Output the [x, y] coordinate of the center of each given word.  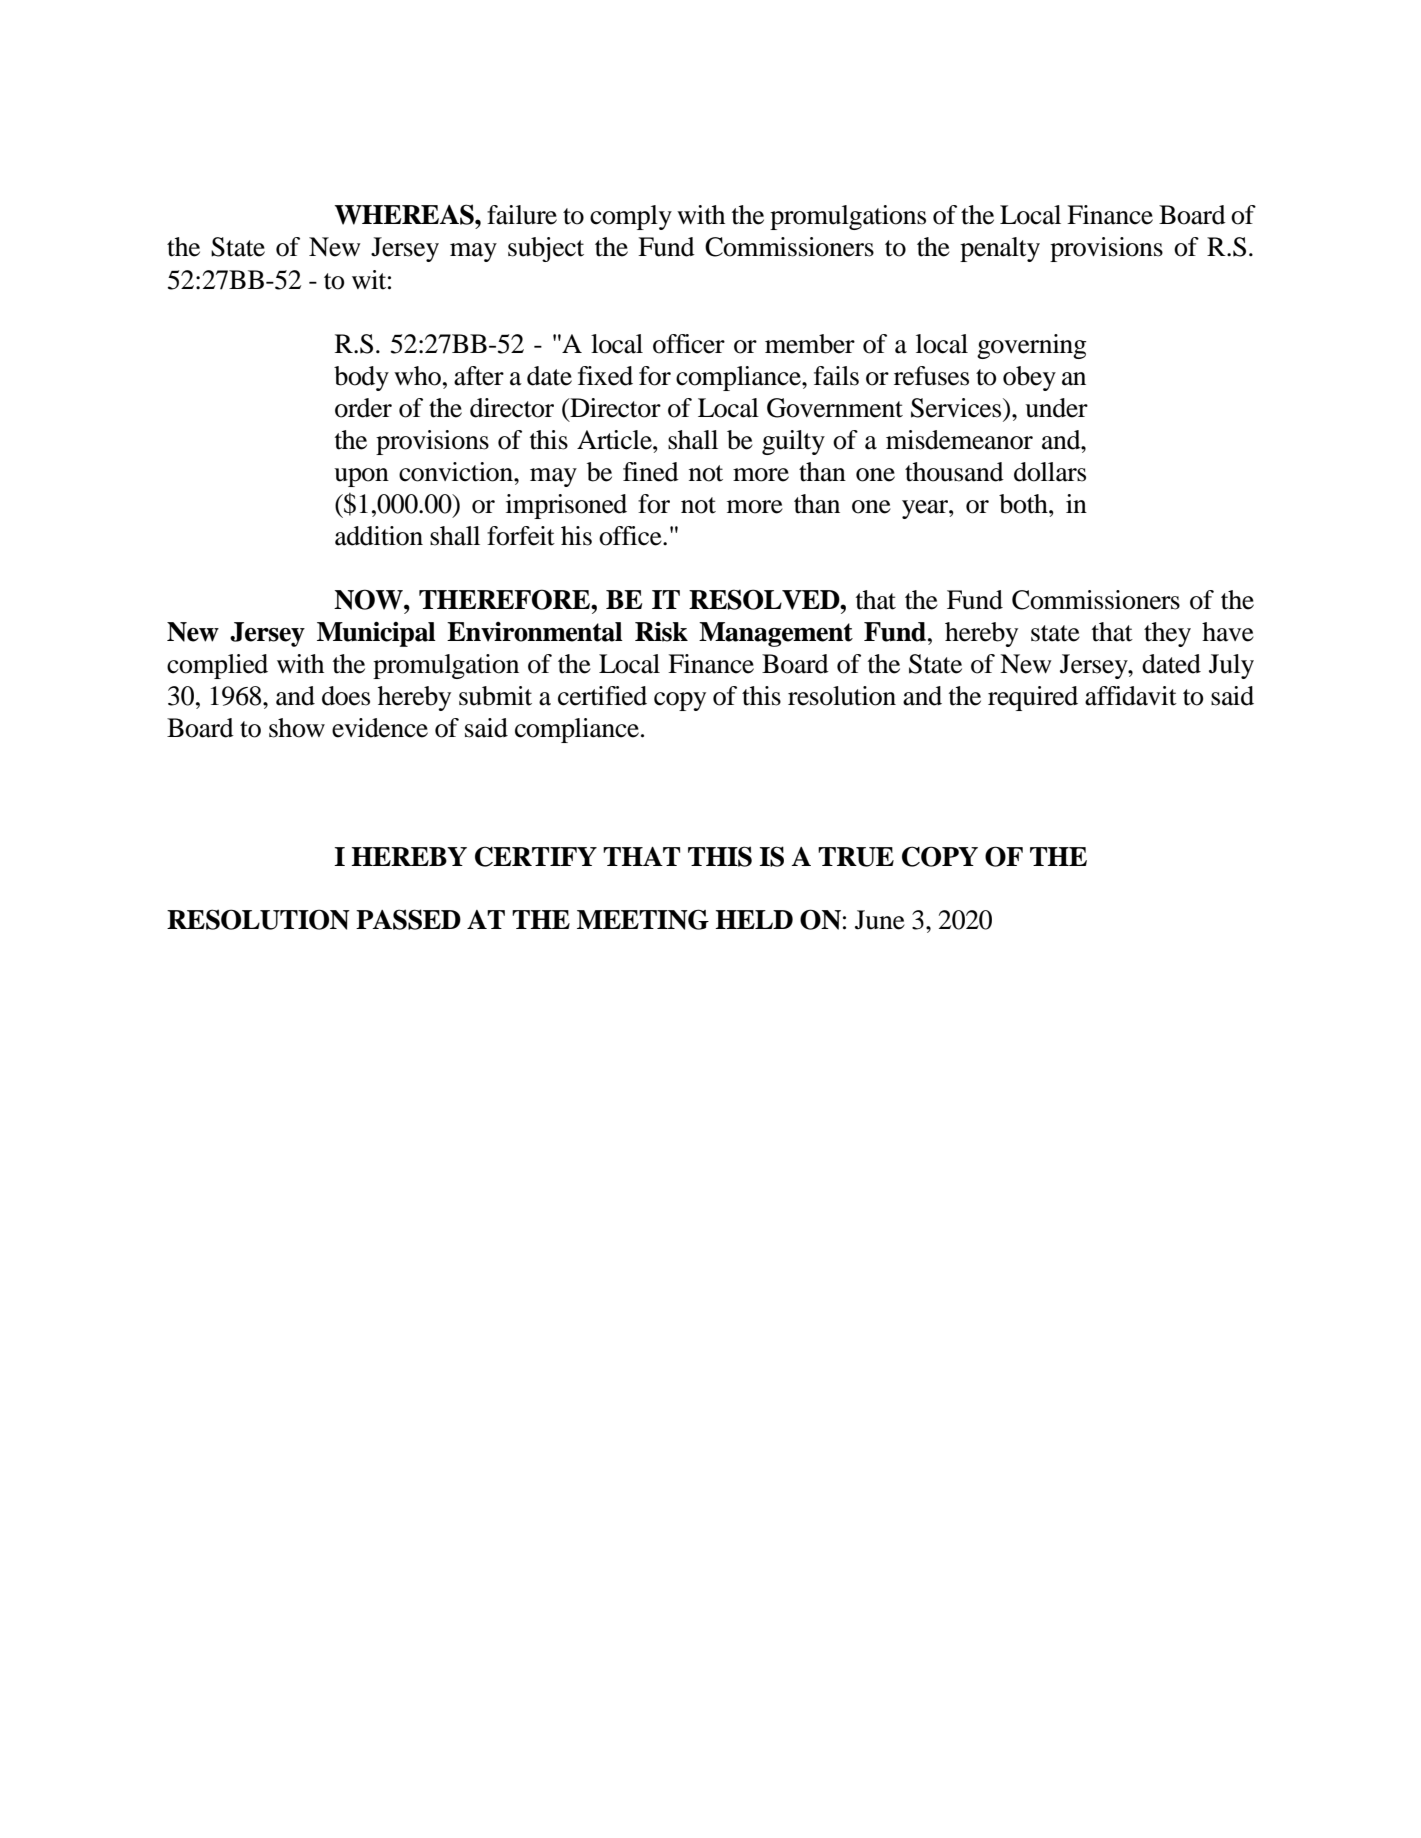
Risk [661, 632]
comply [631, 217]
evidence [380, 728]
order [363, 408]
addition [379, 536]
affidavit [1131, 696]
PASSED [408, 919]
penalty [1000, 249]
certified [602, 696]
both [1024, 504]
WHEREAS [405, 214]
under [1056, 408]
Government [835, 408]
